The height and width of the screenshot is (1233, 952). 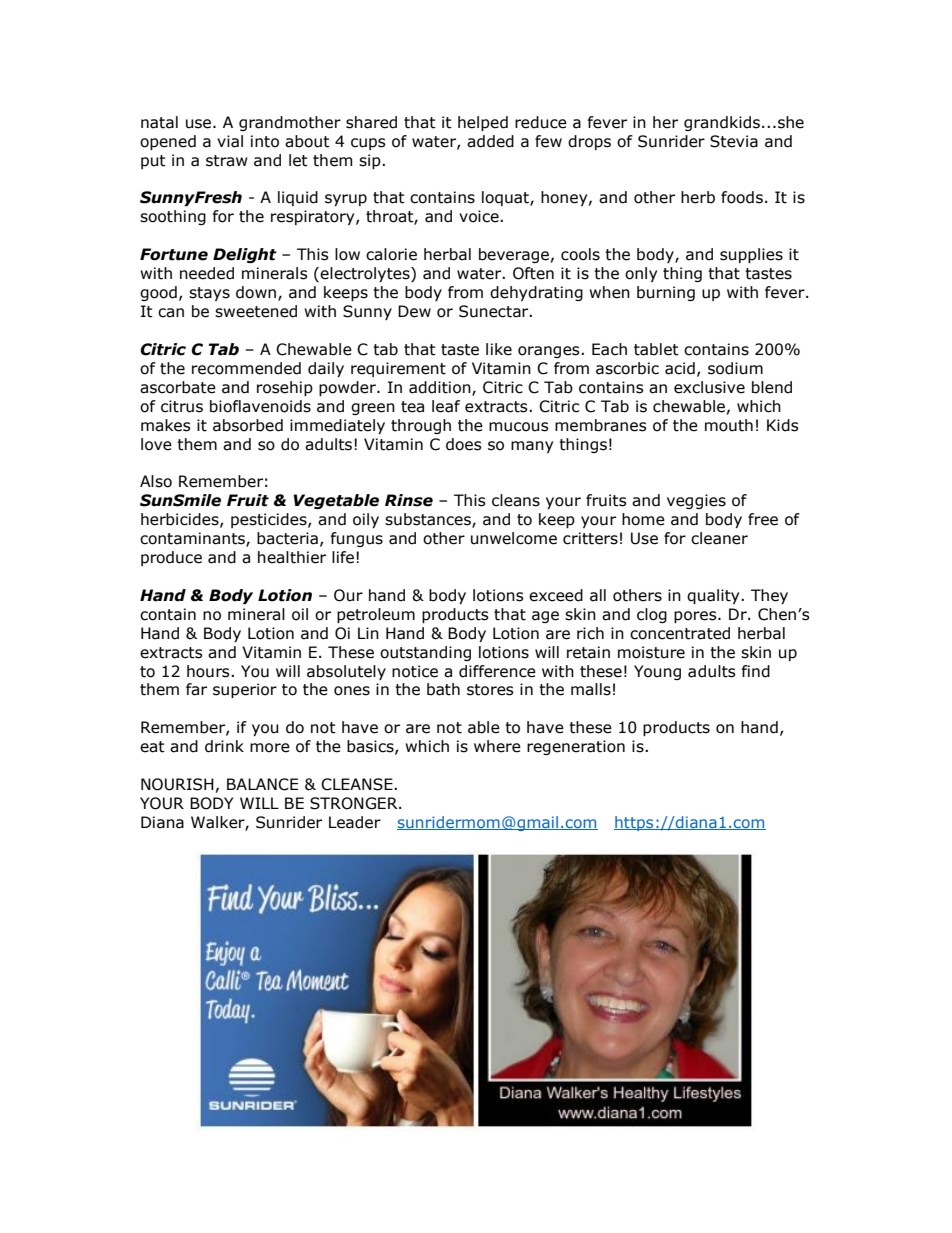 What do you see at coordinates (262, 784) in the screenshot?
I see `BALANCE` at bounding box center [262, 784].
